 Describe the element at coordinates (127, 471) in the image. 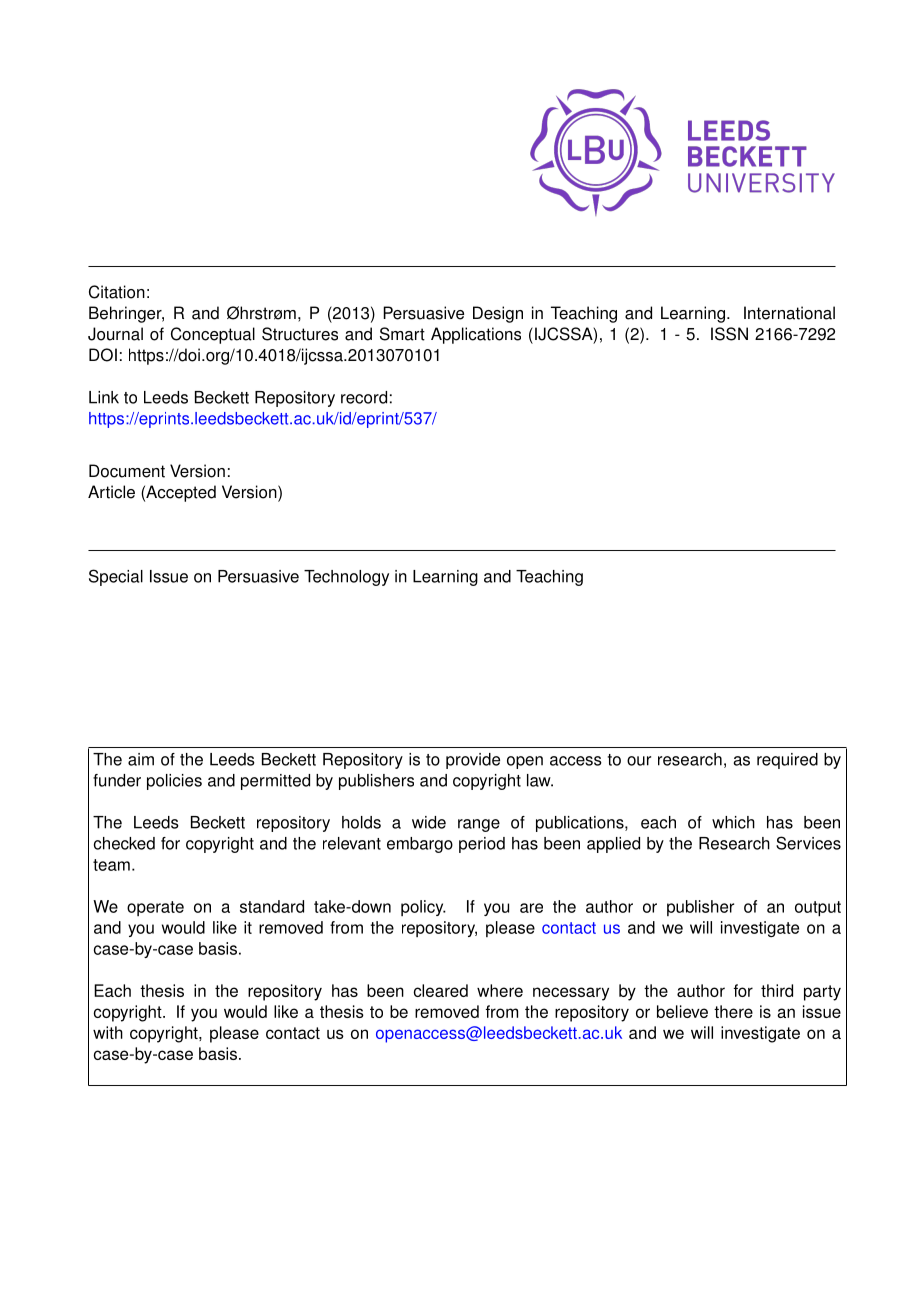

I see `Document` at that location.
